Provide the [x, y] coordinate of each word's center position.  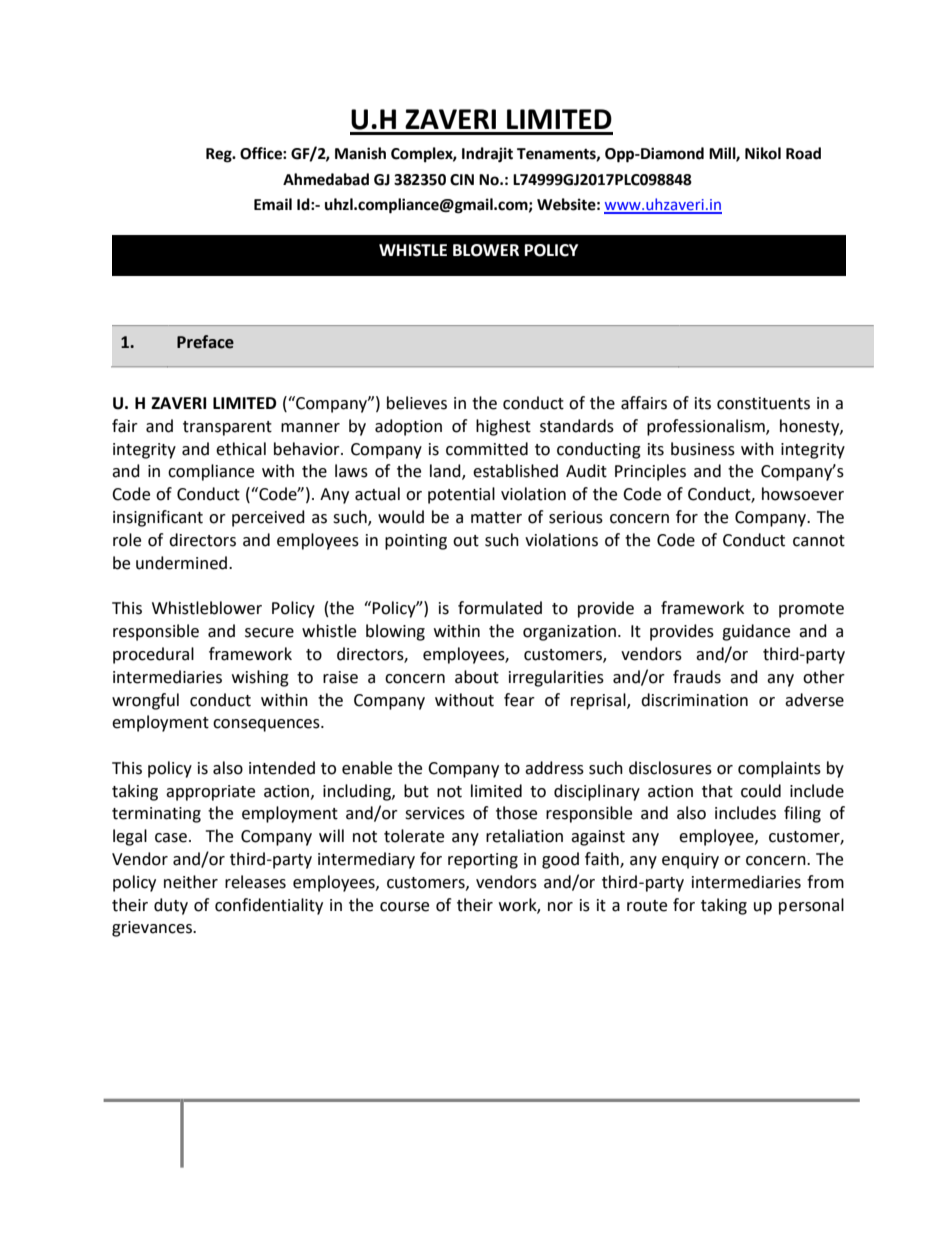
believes [417, 403]
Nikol [763, 153]
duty [171, 906]
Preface [205, 342]
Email [273, 204]
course [404, 907]
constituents [763, 403]
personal [811, 906]
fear [519, 700]
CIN [462, 180]
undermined [181, 563]
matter [496, 518]
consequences [267, 725]
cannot [819, 541]
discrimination [694, 700]
